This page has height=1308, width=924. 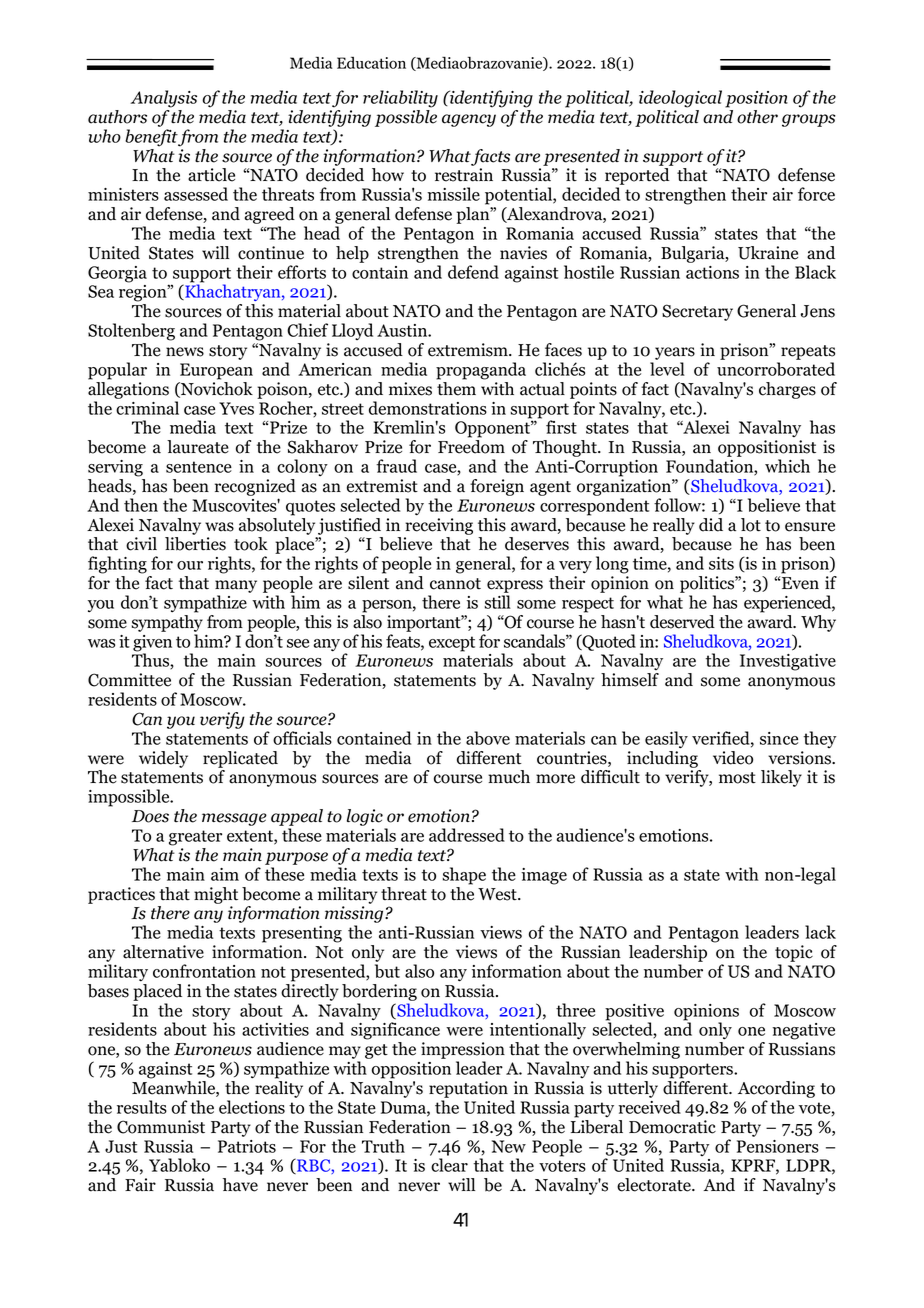 What do you see at coordinates (449, 1165) in the page?
I see `clear` at bounding box center [449, 1165].
